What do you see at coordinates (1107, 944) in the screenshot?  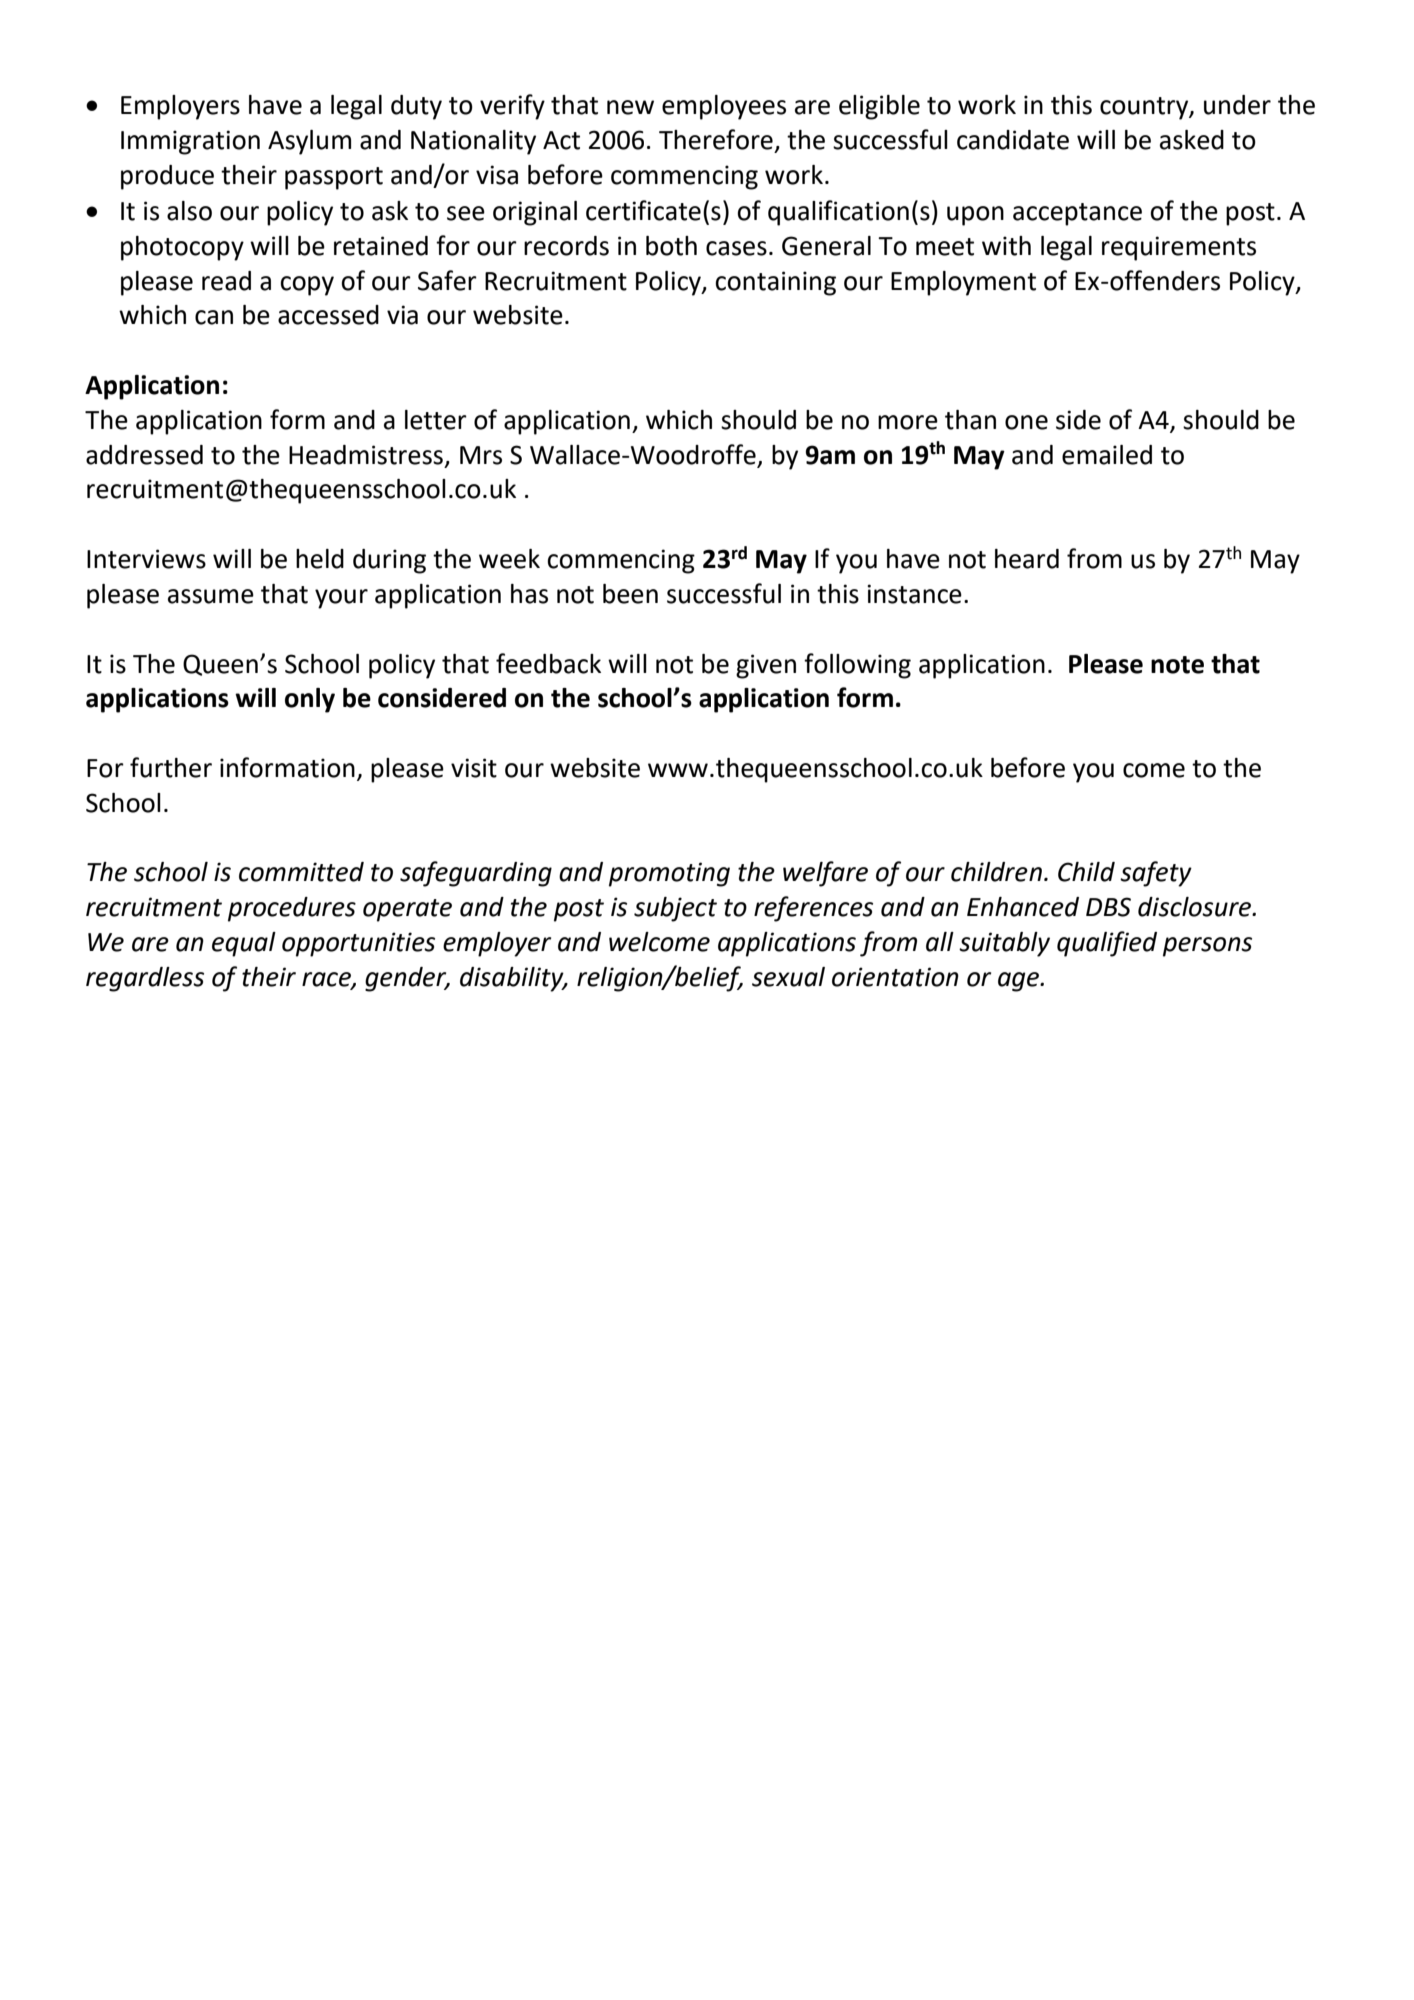 I see `qualified` at bounding box center [1107, 944].
